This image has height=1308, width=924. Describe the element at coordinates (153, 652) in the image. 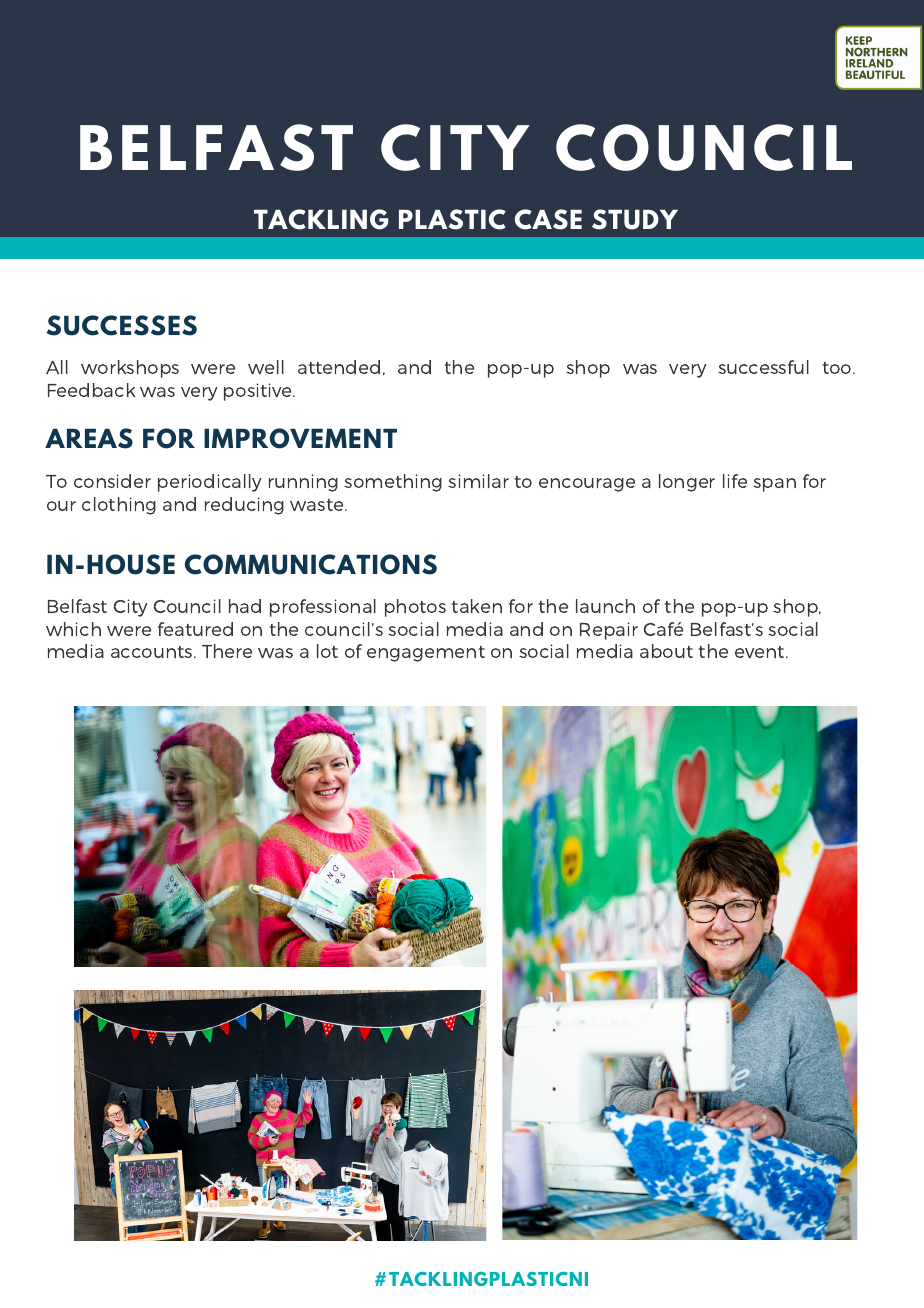

I see `accounts` at that location.
